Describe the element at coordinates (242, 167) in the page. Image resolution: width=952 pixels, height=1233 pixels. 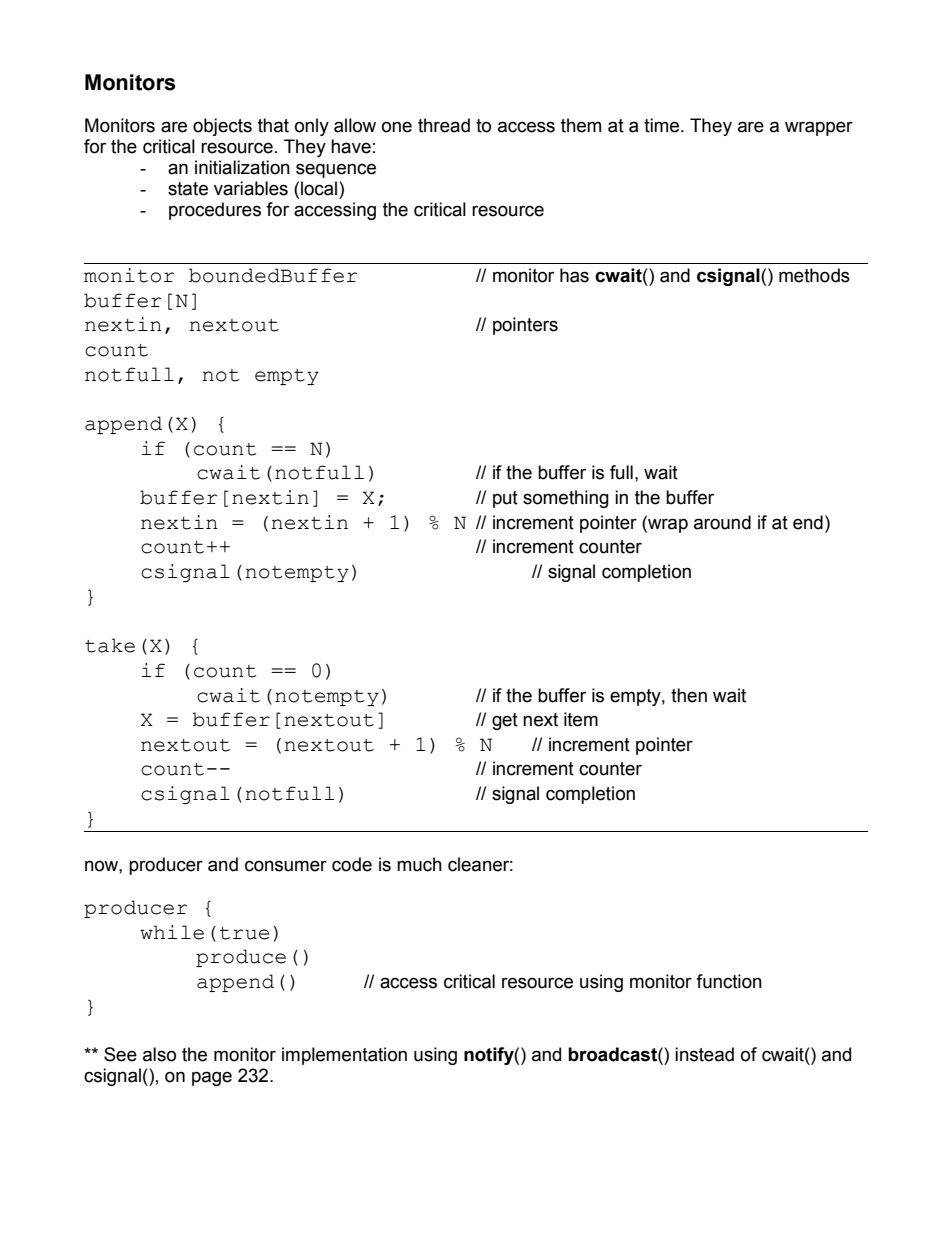
I see `initialization` at that location.
